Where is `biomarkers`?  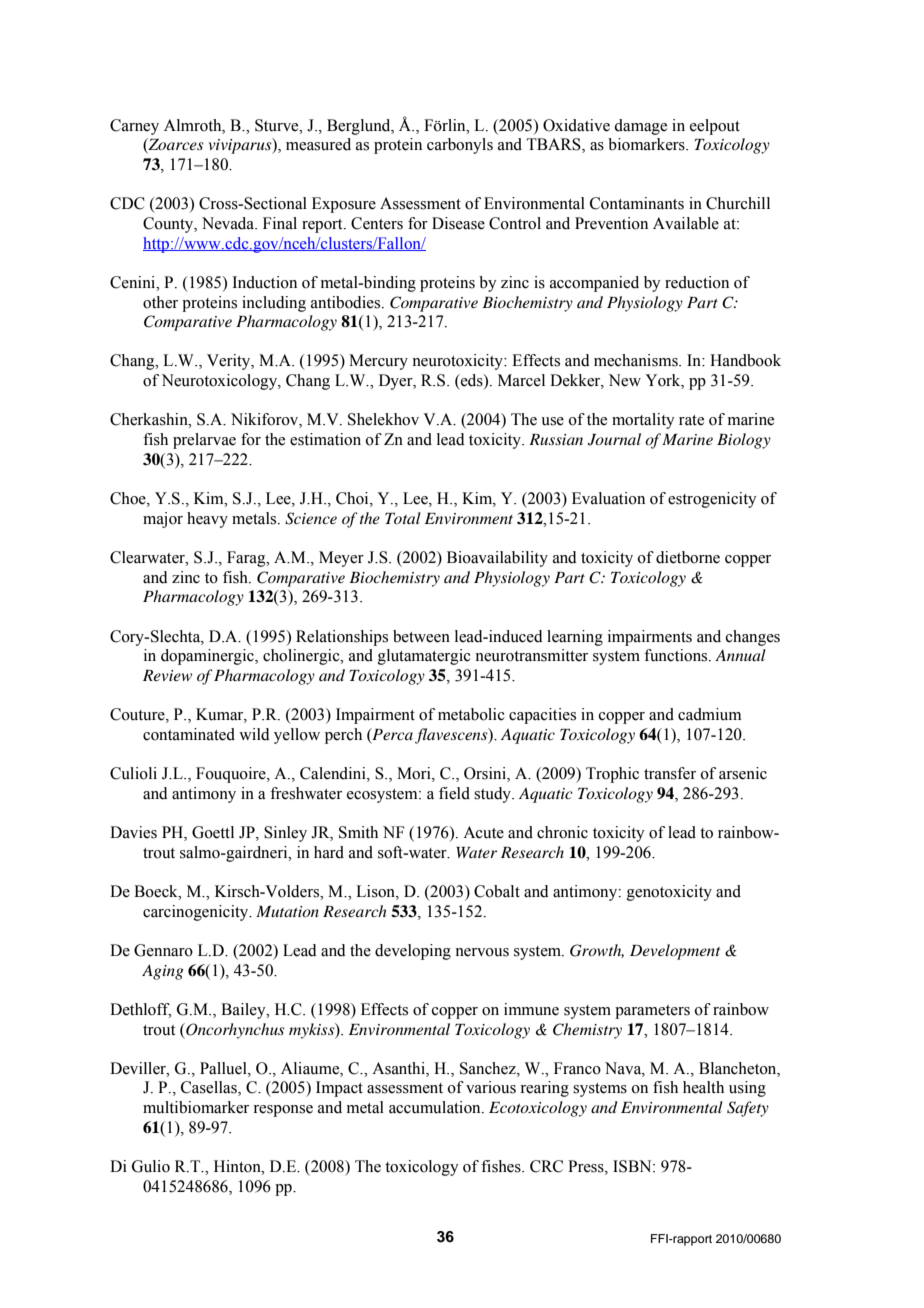 biomarkers is located at coordinates (647, 144).
